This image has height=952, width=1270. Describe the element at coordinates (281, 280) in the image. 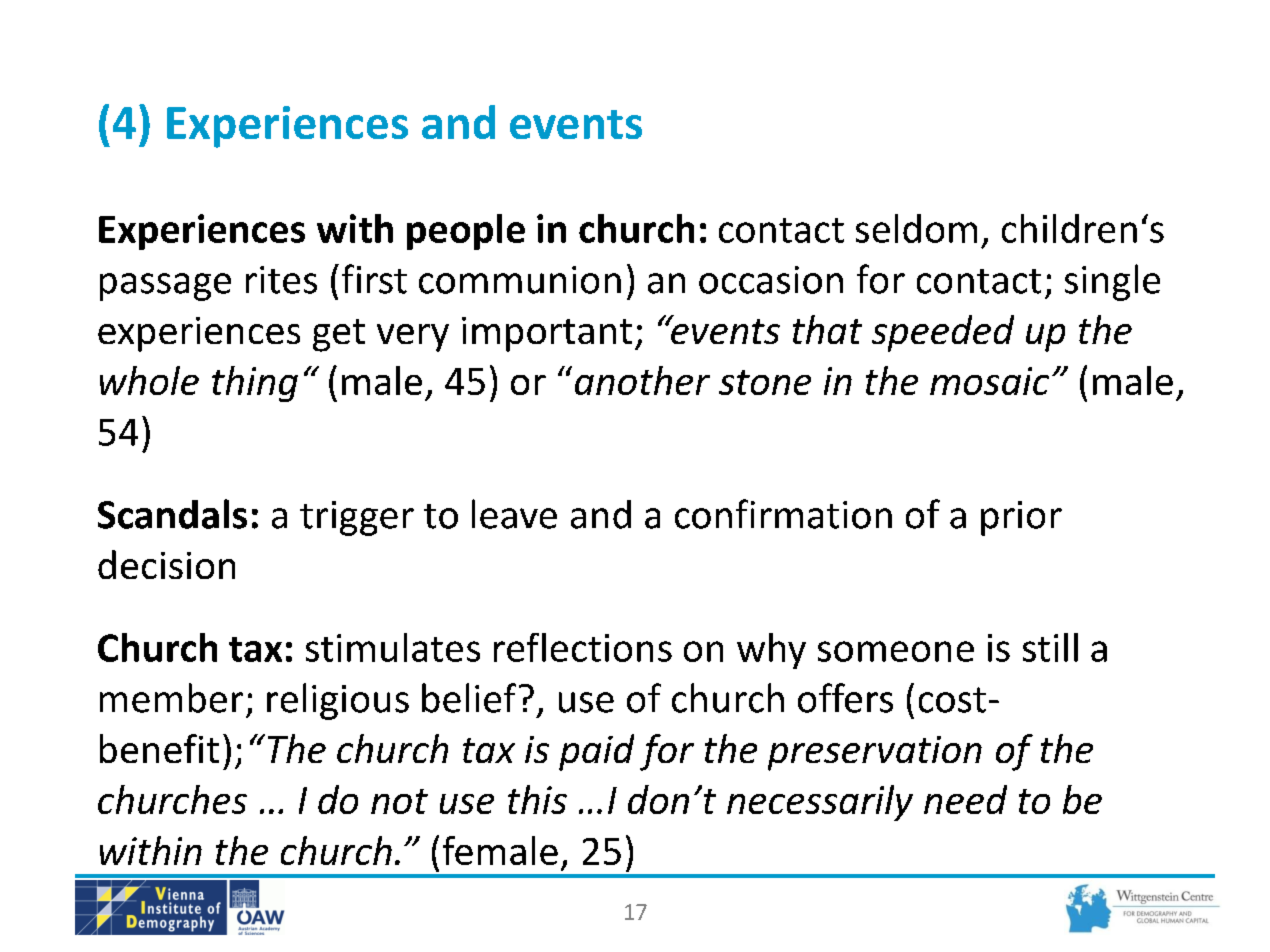

I see `rites` at that location.
